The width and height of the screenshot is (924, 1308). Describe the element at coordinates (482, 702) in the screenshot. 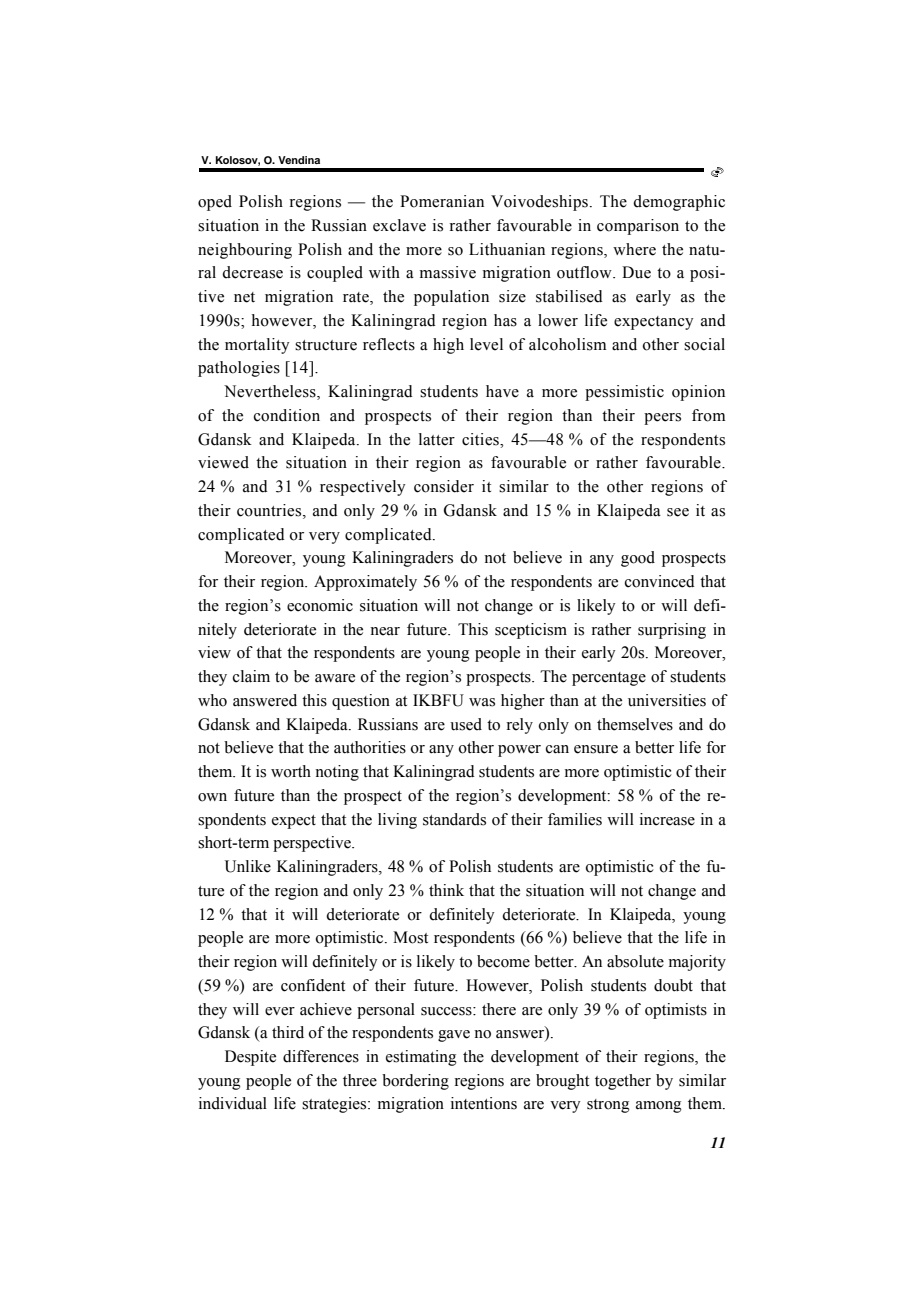

I see `was` at that location.
